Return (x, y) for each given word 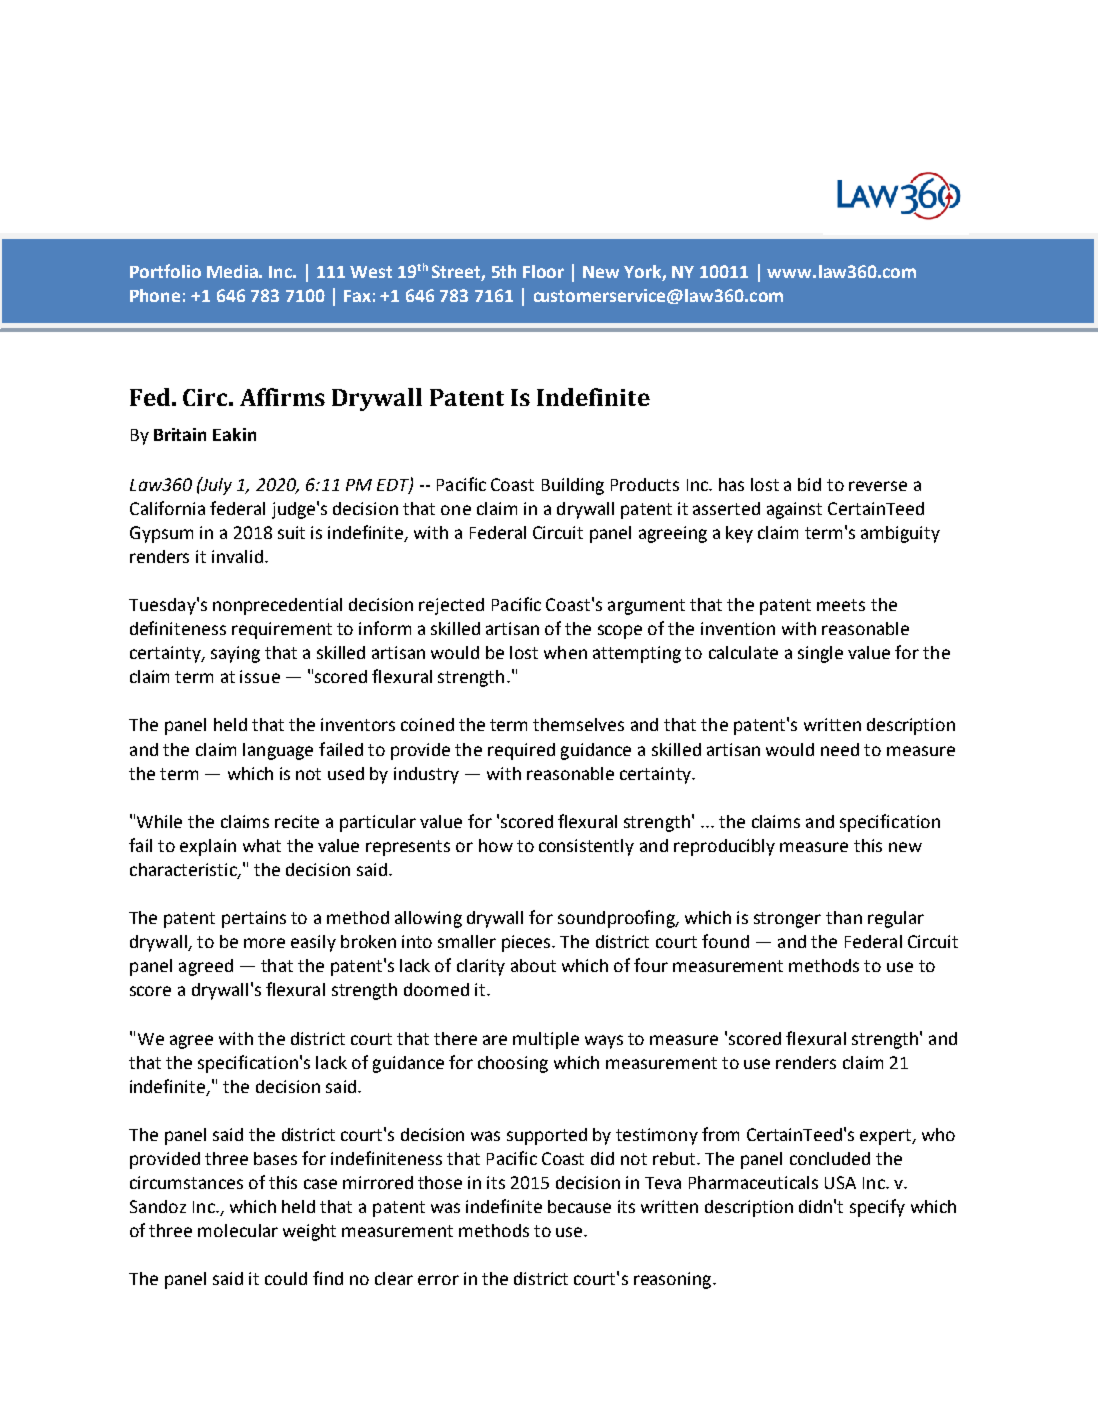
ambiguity (900, 534)
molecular (238, 1230)
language (278, 751)
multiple (546, 1040)
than (844, 917)
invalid (237, 556)
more (264, 943)
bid (809, 484)
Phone (155, 295)
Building (573, 486)
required (521, 751)
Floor (543, 271)
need (840, 749)
